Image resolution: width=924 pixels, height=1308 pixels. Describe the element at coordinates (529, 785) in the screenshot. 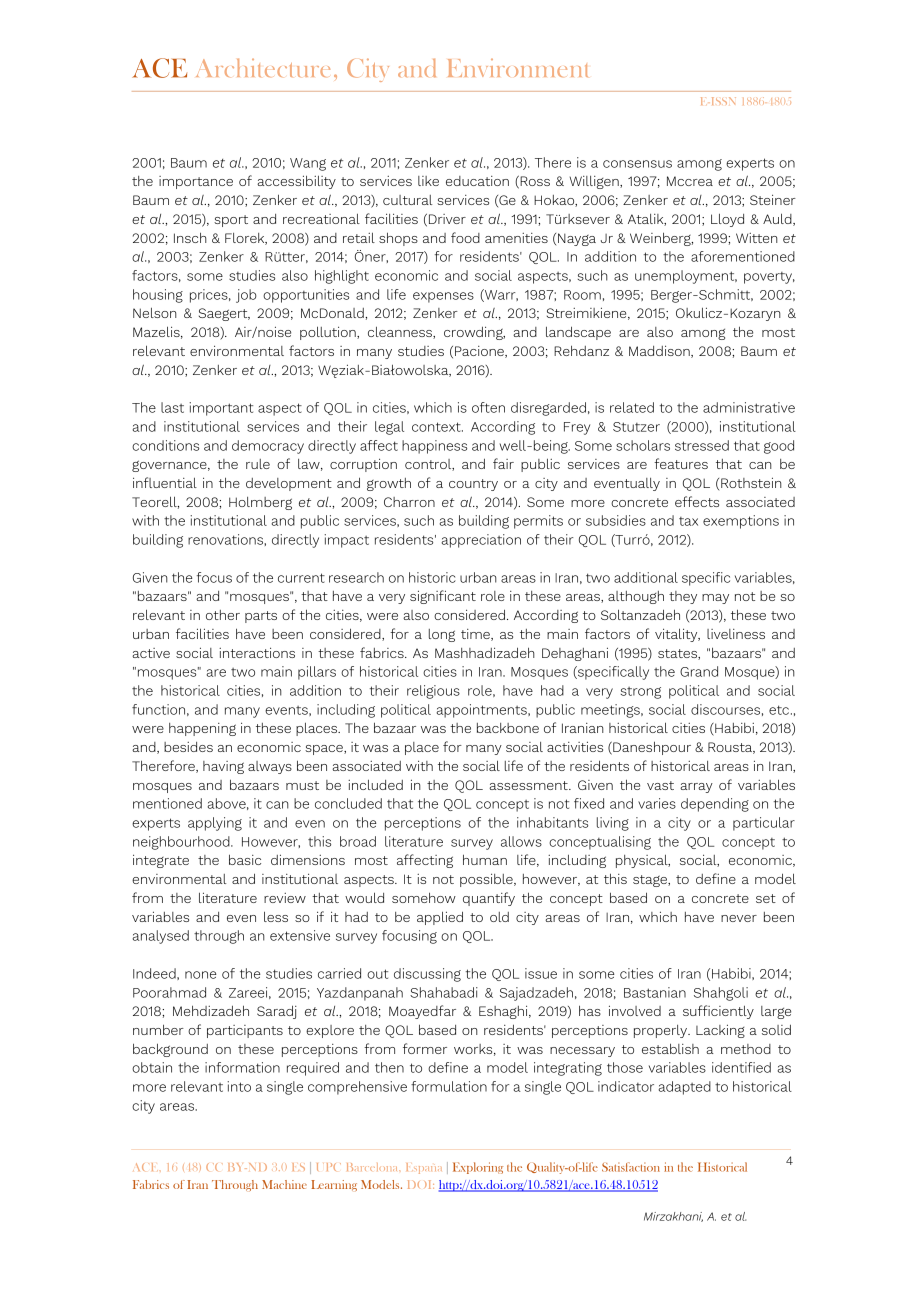

I see `assessment` at that location.
